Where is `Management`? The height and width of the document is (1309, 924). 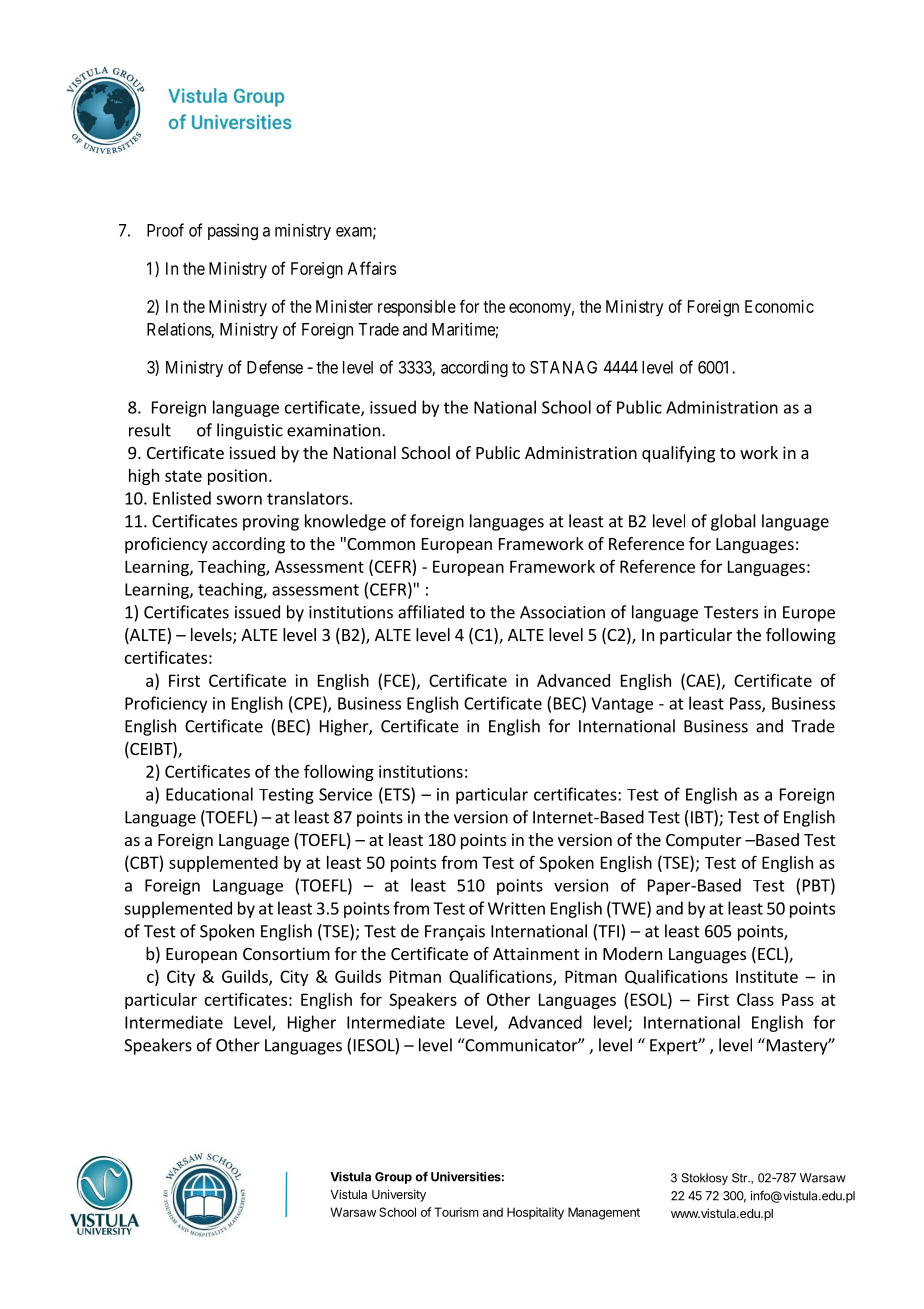 Management is located at coordinates (604, 1213).
